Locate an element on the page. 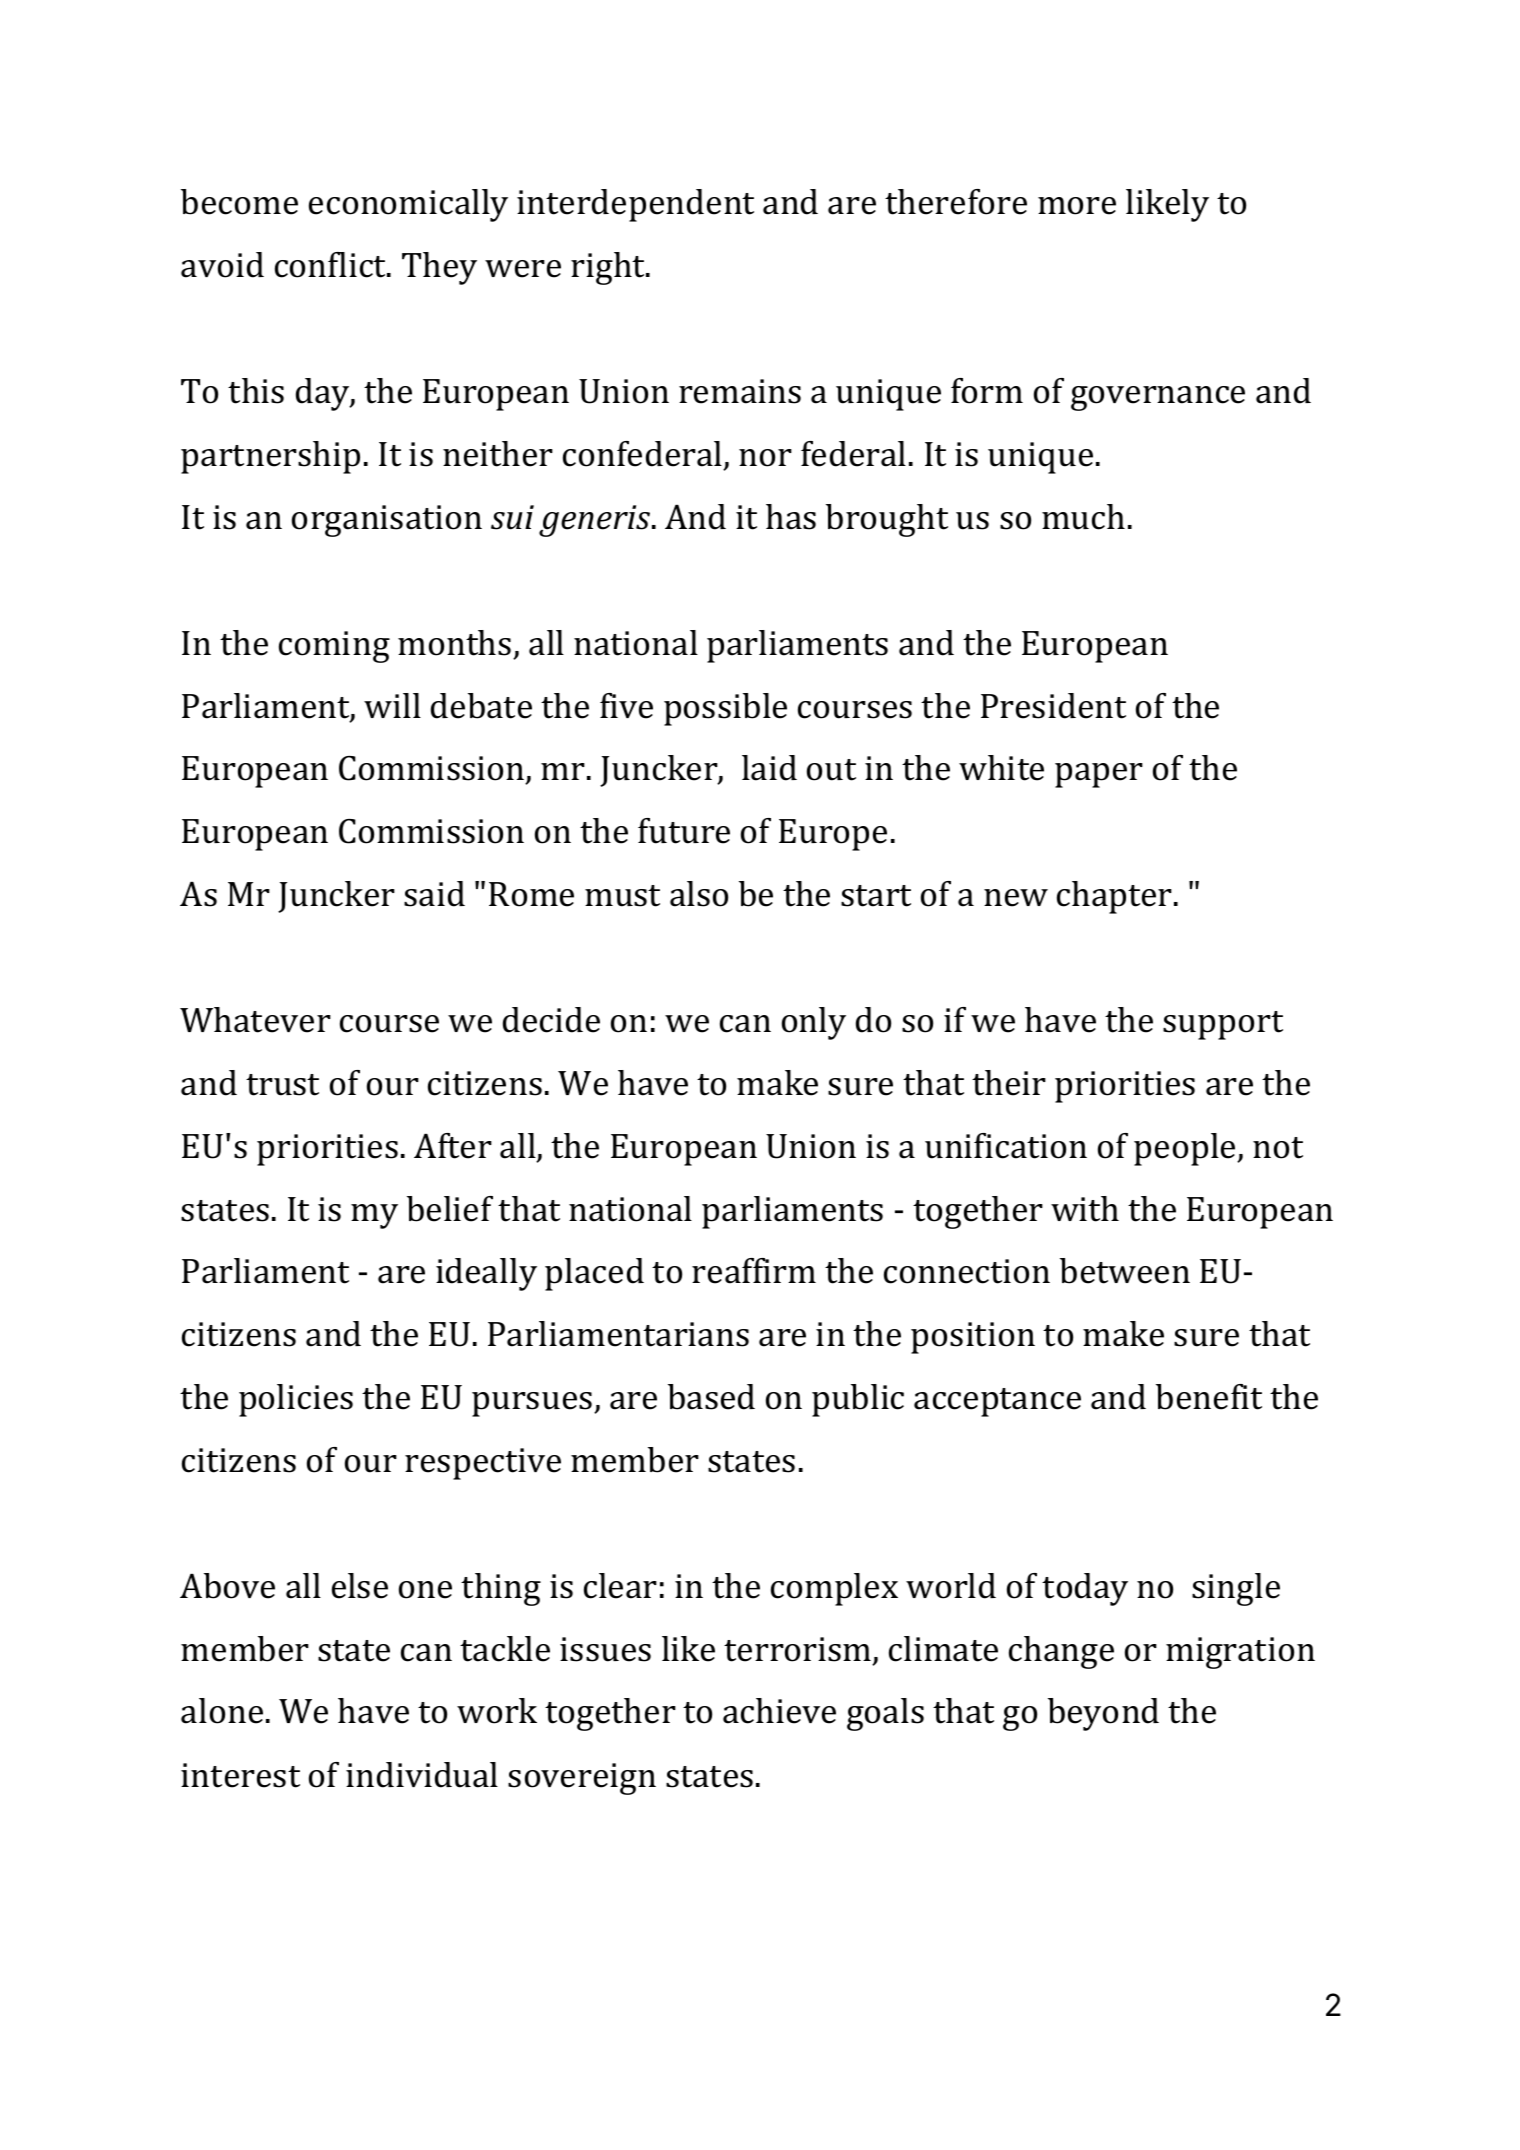  interdependent is located at coordinates (635, 205).
